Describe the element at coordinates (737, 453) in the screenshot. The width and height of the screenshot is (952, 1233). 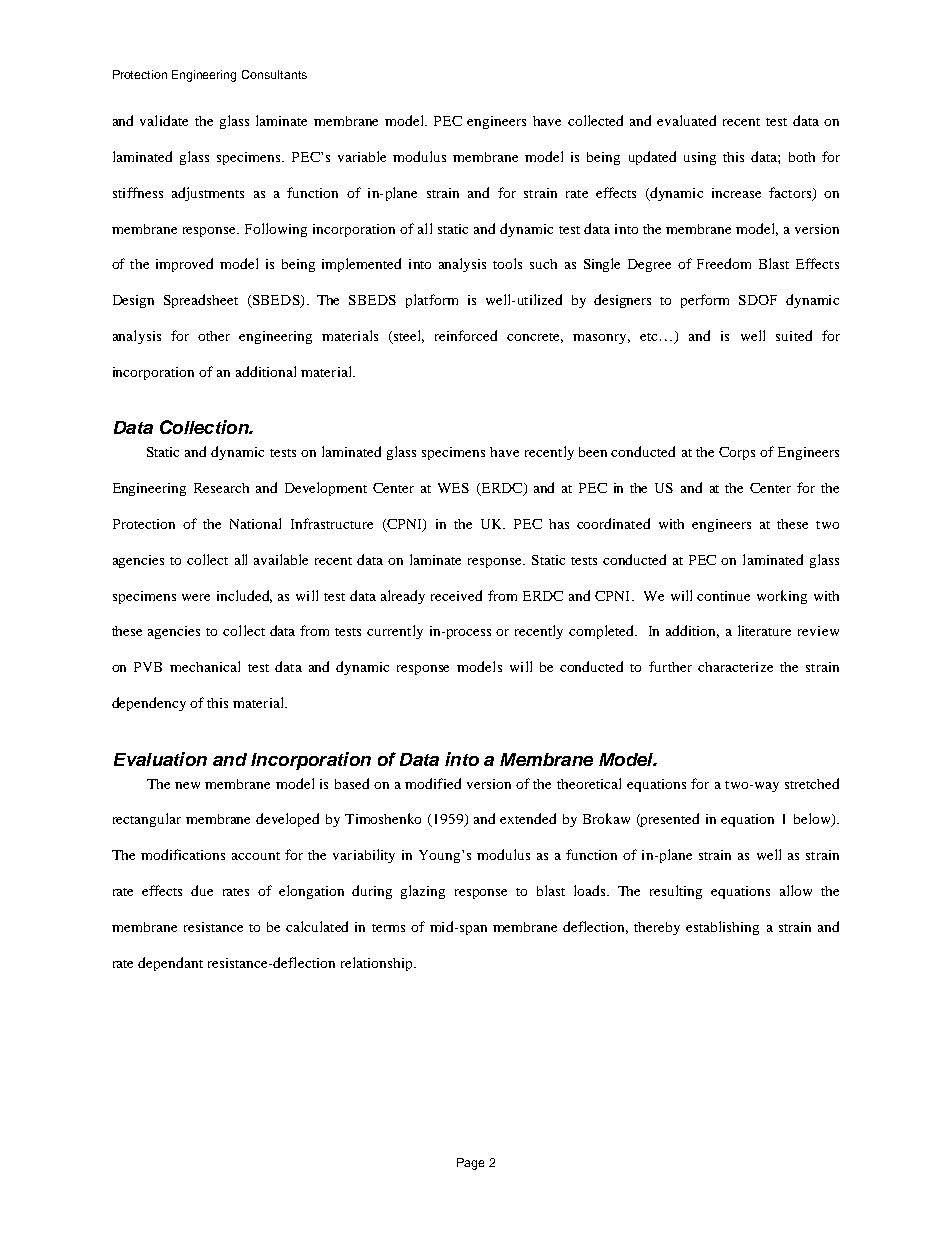
I see `Corps` at that location.
